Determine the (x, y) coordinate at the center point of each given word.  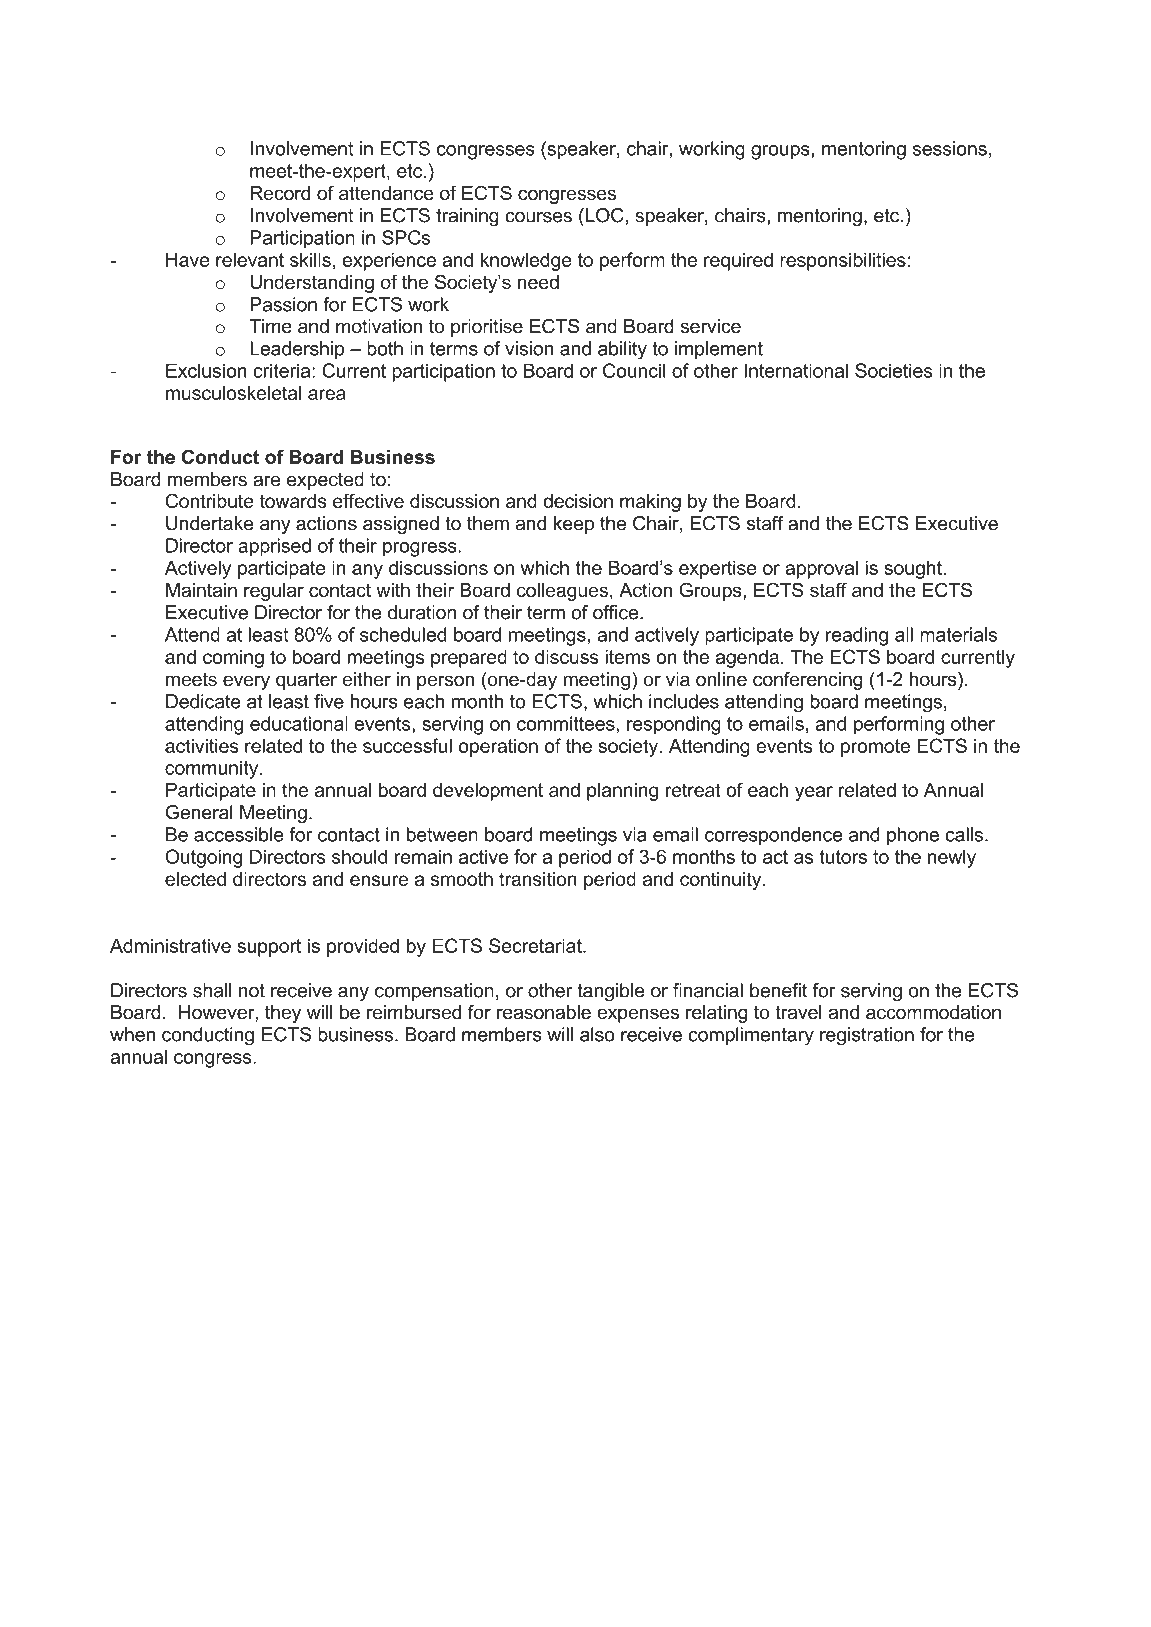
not (252, 991)
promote (875, 748)
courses (538, 217)
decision (578, 501)
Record (280, 193)
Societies (894, 370)
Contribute (209, 500)
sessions (950, 148)
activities (202, 745)
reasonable (544, 1012)
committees (566, 723)
